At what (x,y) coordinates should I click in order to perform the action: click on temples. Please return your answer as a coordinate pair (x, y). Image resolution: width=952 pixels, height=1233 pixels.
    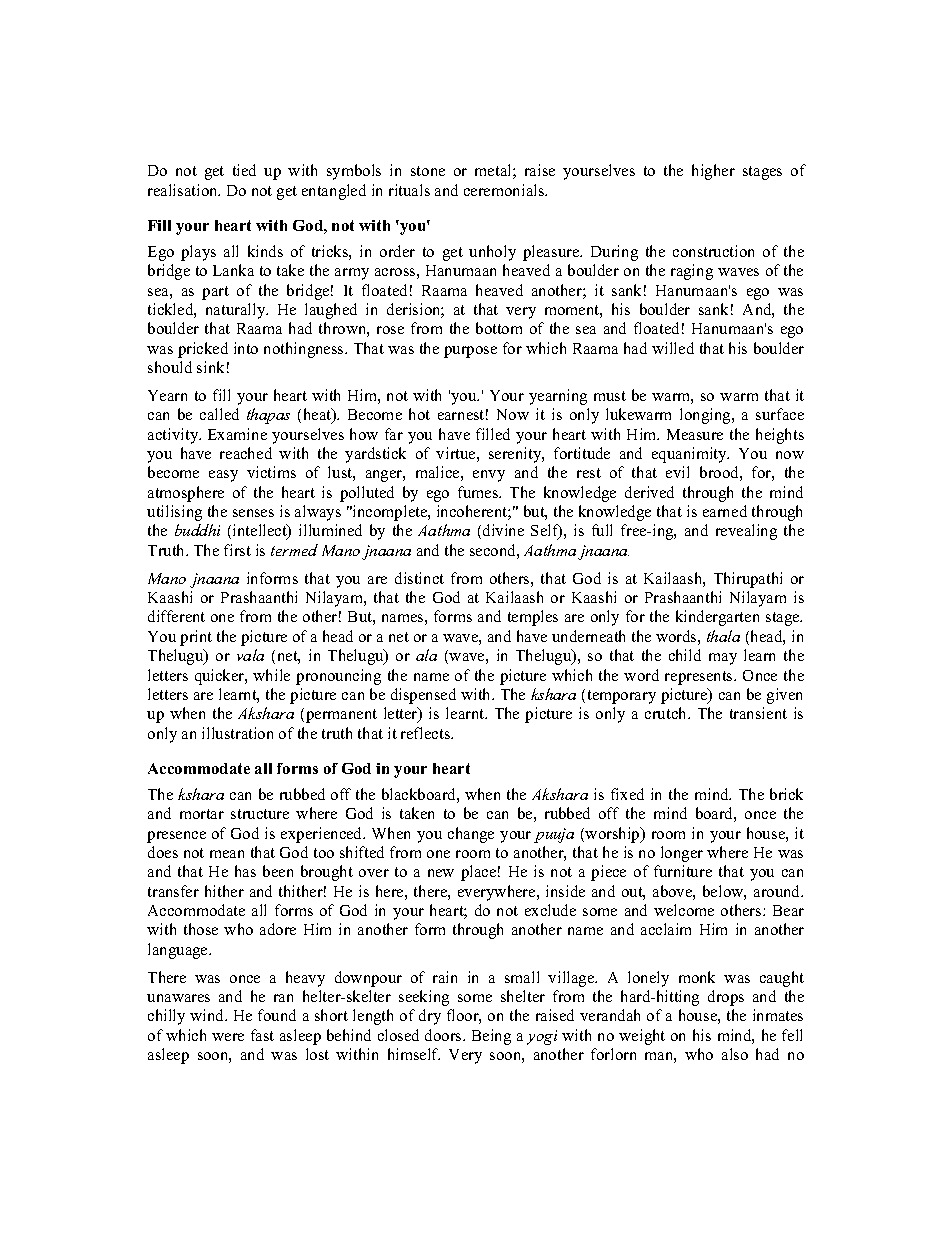
    Looking at the image, I should click on (533, 618).
